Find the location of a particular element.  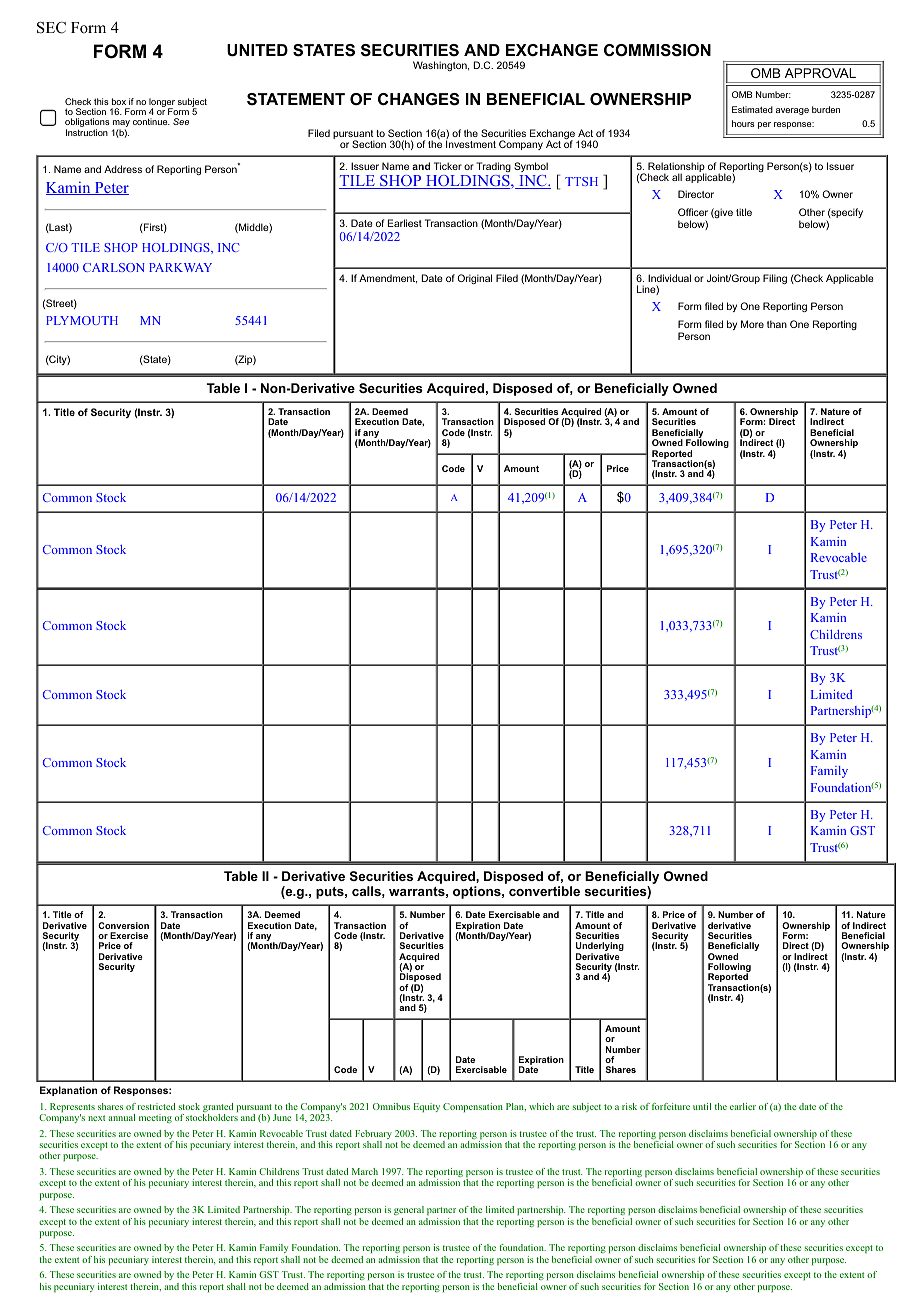

convertible is located at coordinates (544, 891).
